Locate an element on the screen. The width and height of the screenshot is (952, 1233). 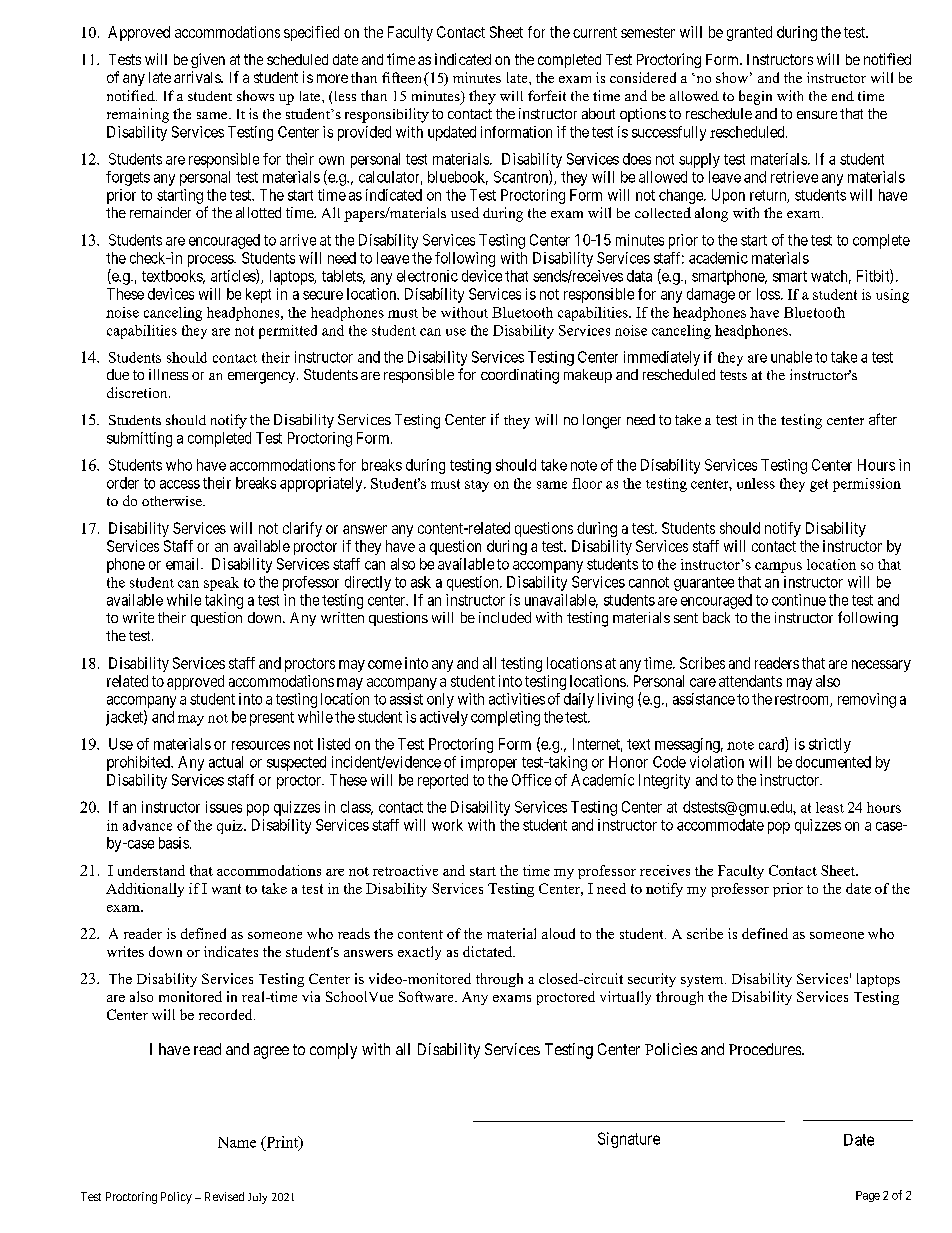
given is located at coordinates (208, 60).
